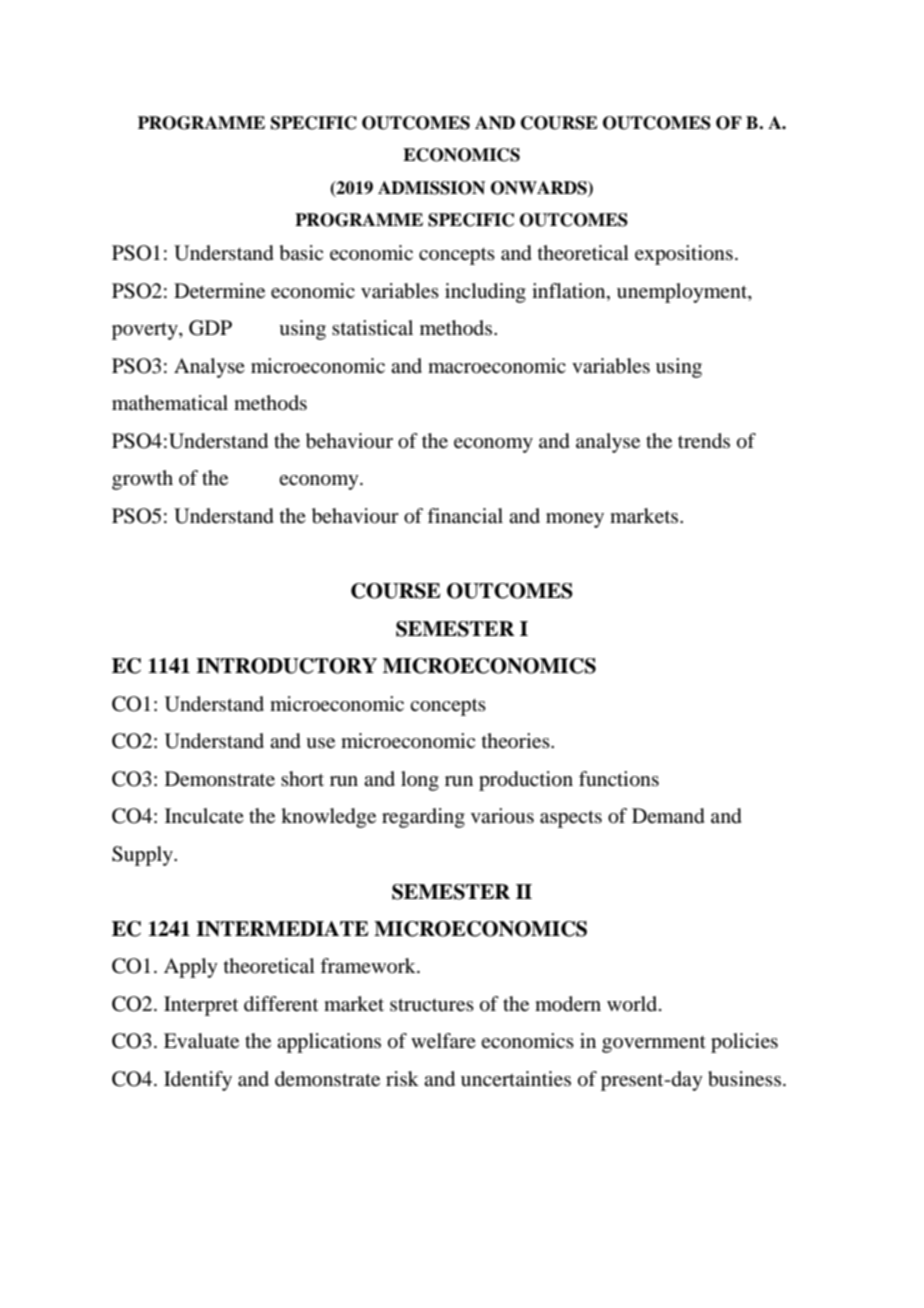 The image size is (924, 1308). Describe the element at coordinates (201, 1041) in the screenshot. I see `Evaluate` at that location.
